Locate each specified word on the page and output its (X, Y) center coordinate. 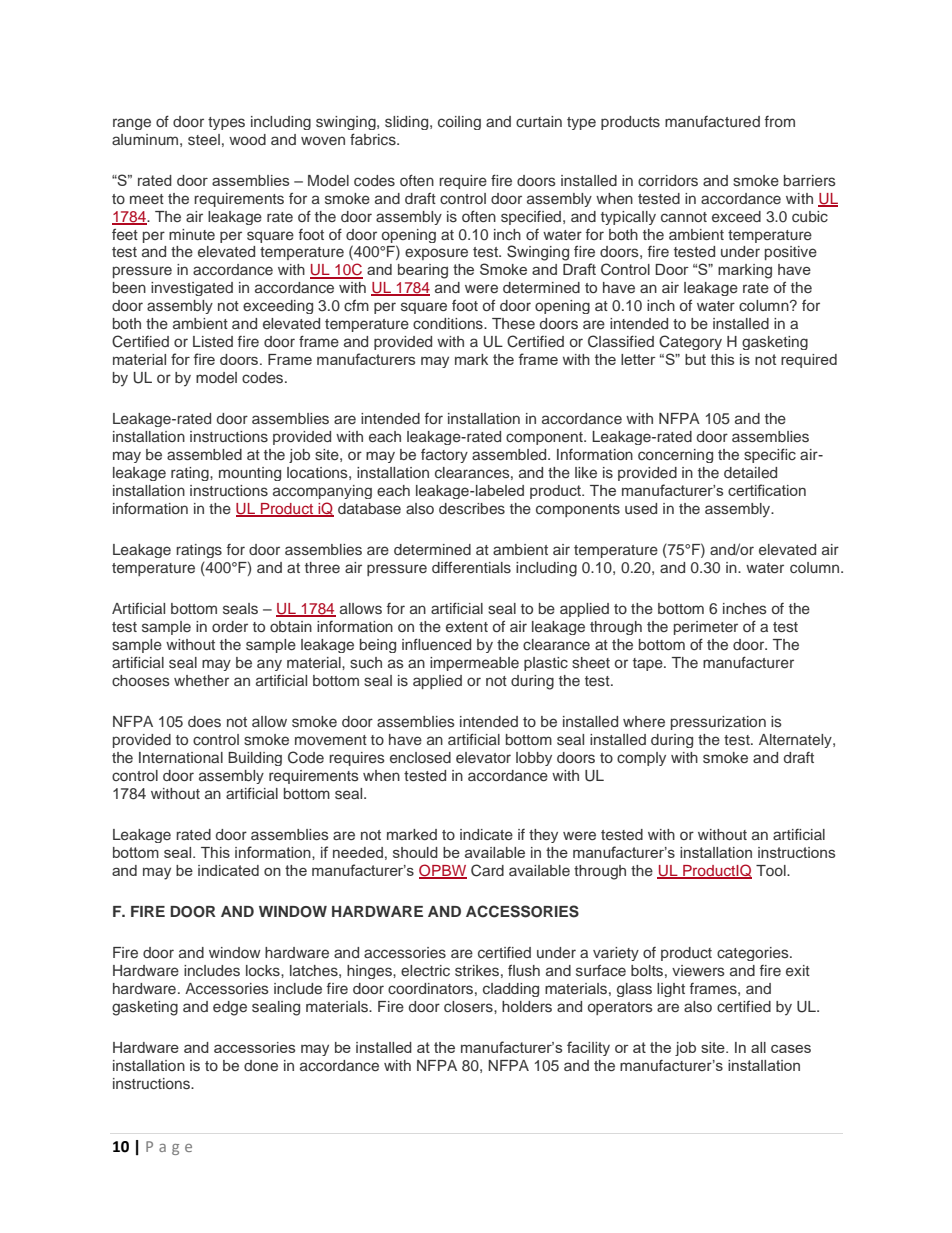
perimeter (706, 628)
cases (791, 1049)
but (695, 359)
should (415, 852)
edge (230, 1008)
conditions (449, 323)
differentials (471, 567)
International (181, 757)
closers (469, 1006)
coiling (459, 123)
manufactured (712, 121)
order (230, 626)
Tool (772, 870)
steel (204, 139)
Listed (213, 341)
